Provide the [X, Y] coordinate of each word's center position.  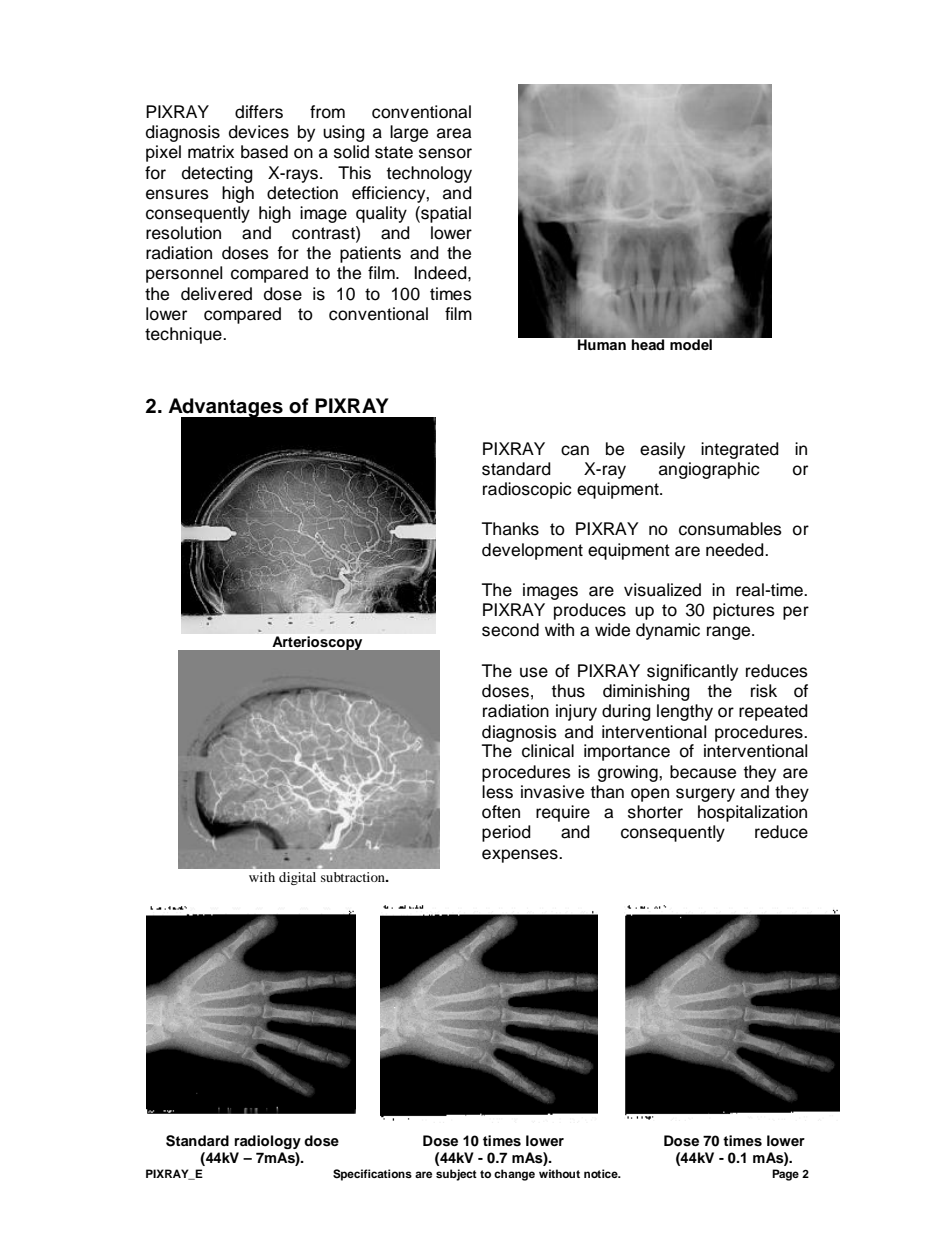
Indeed [441, 273]
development [532, 551]
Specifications [372, 1175]
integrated [740, 450]
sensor [445, 153]
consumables [730, 529]
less [497, 792]
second [510, 630]
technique [184, 335]
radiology [268, 1142]
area [454, 133]
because [703, 772]
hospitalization [752, 813]
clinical [548, 751]
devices [259, 132]
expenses [521, 856]
